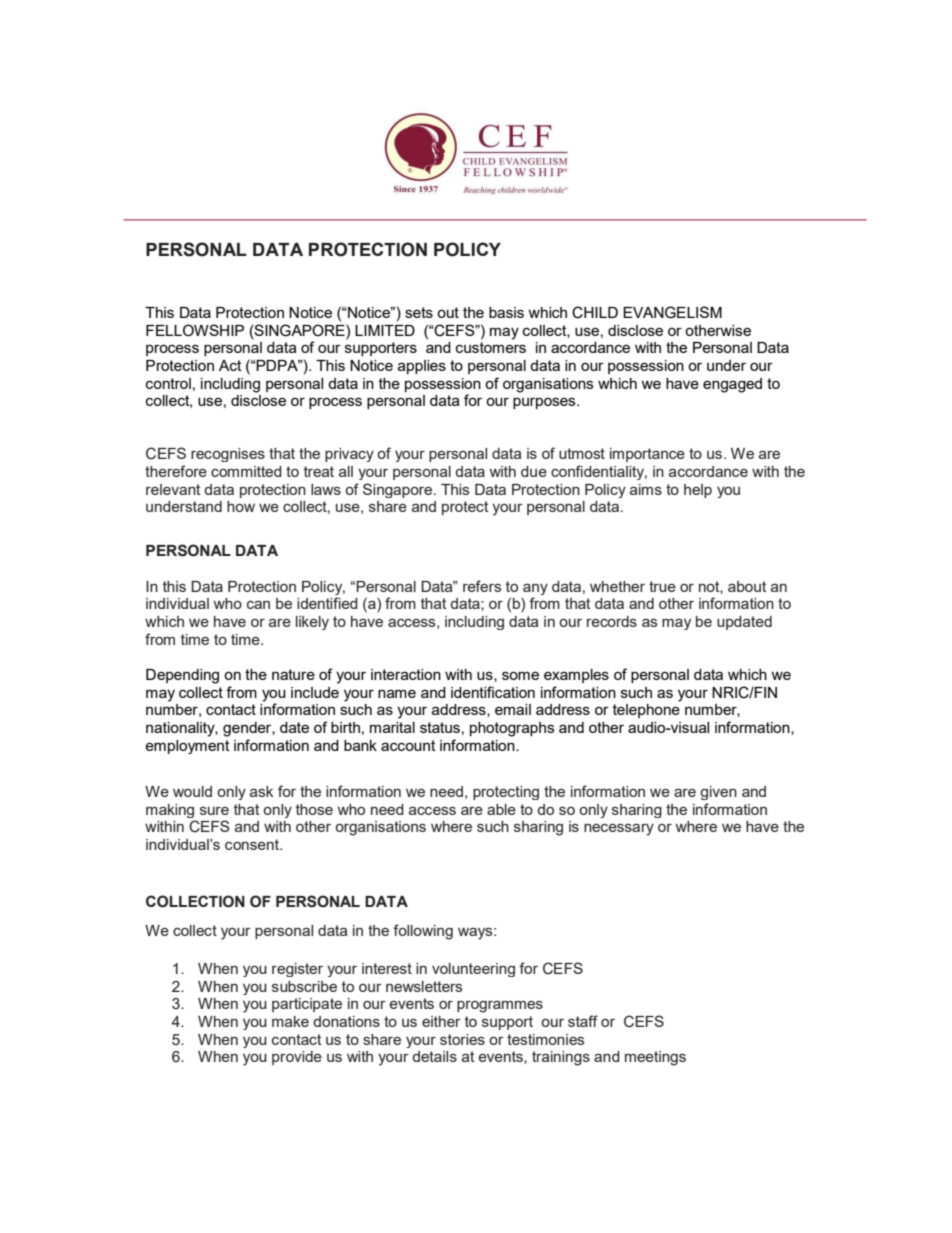 This screenshot has width=952, height=1233. I want to click on customers, so click(491, 347).
